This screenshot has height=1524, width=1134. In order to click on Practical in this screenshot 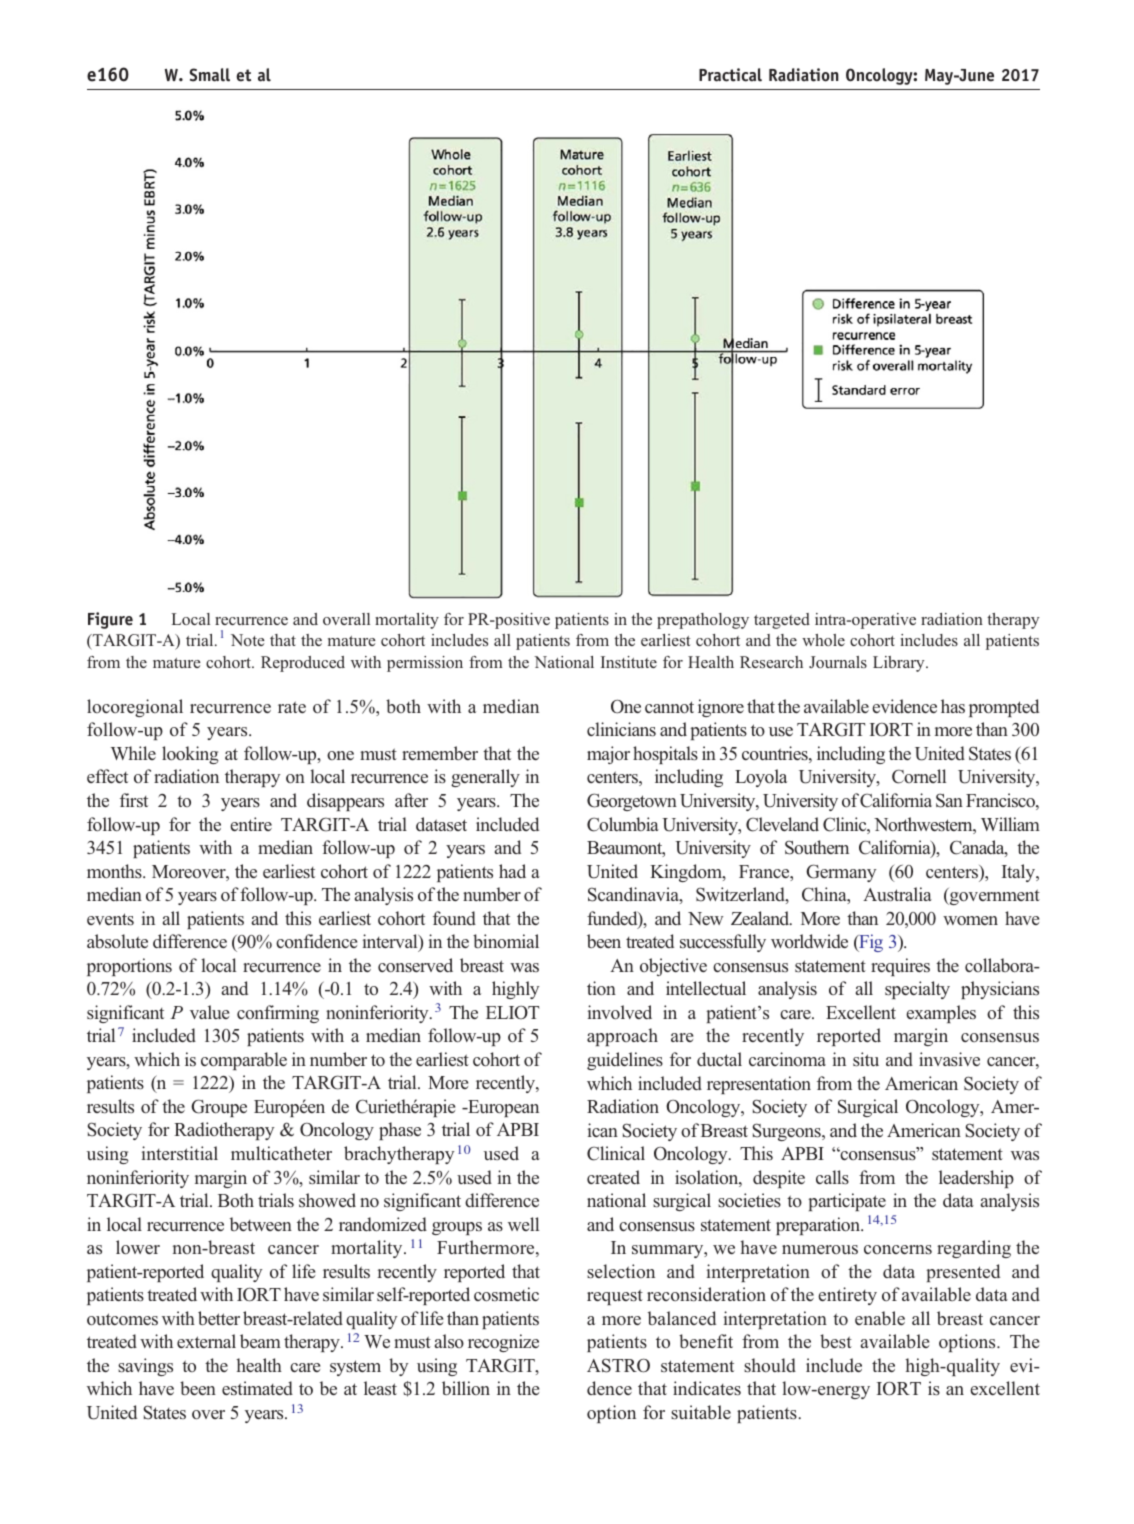, I will do `click(730, 75)`.
